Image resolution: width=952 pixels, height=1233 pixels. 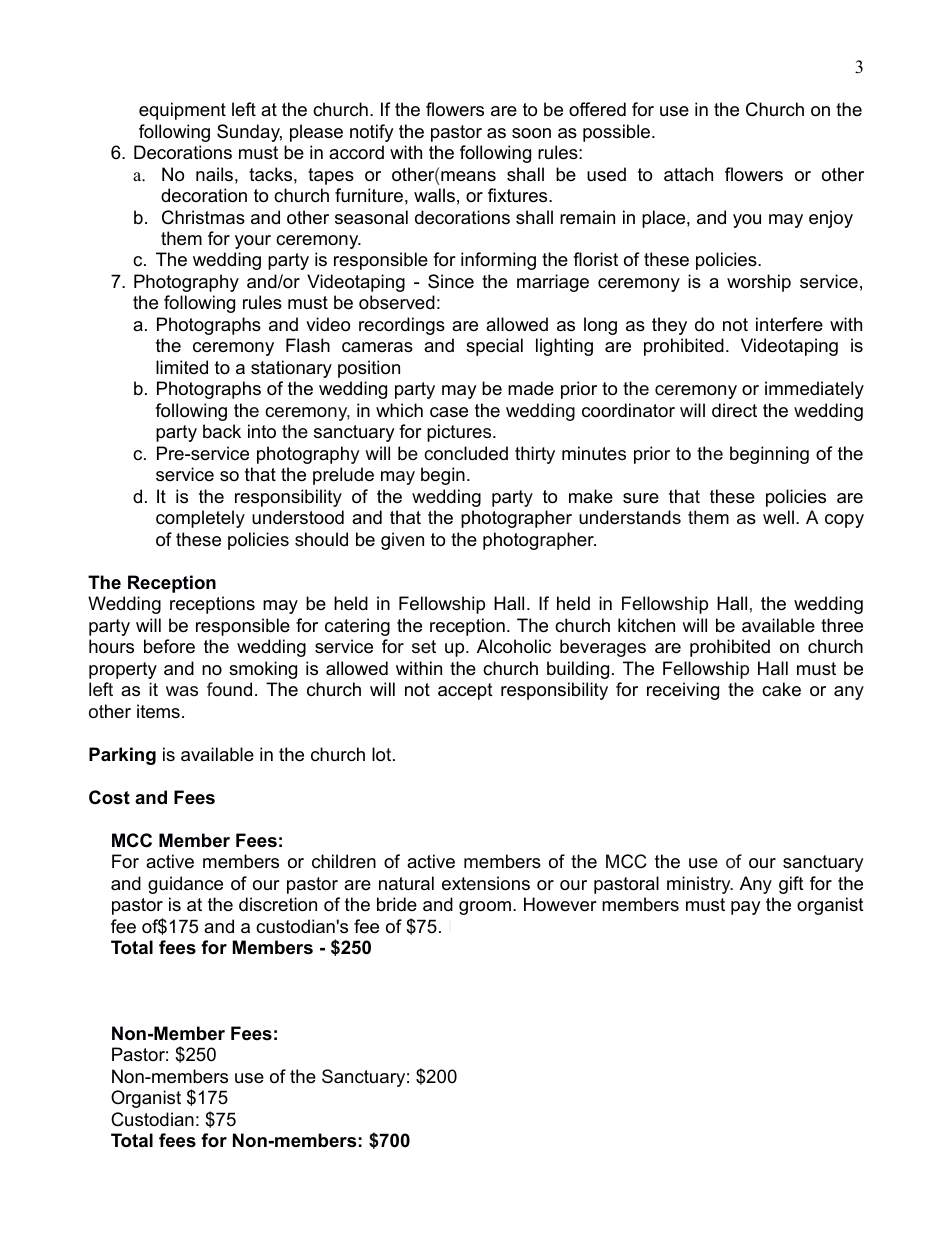 What do you see at coordinates (688, 174) in the screenshot?
I see `attach` at bounding box center [688, 174].
